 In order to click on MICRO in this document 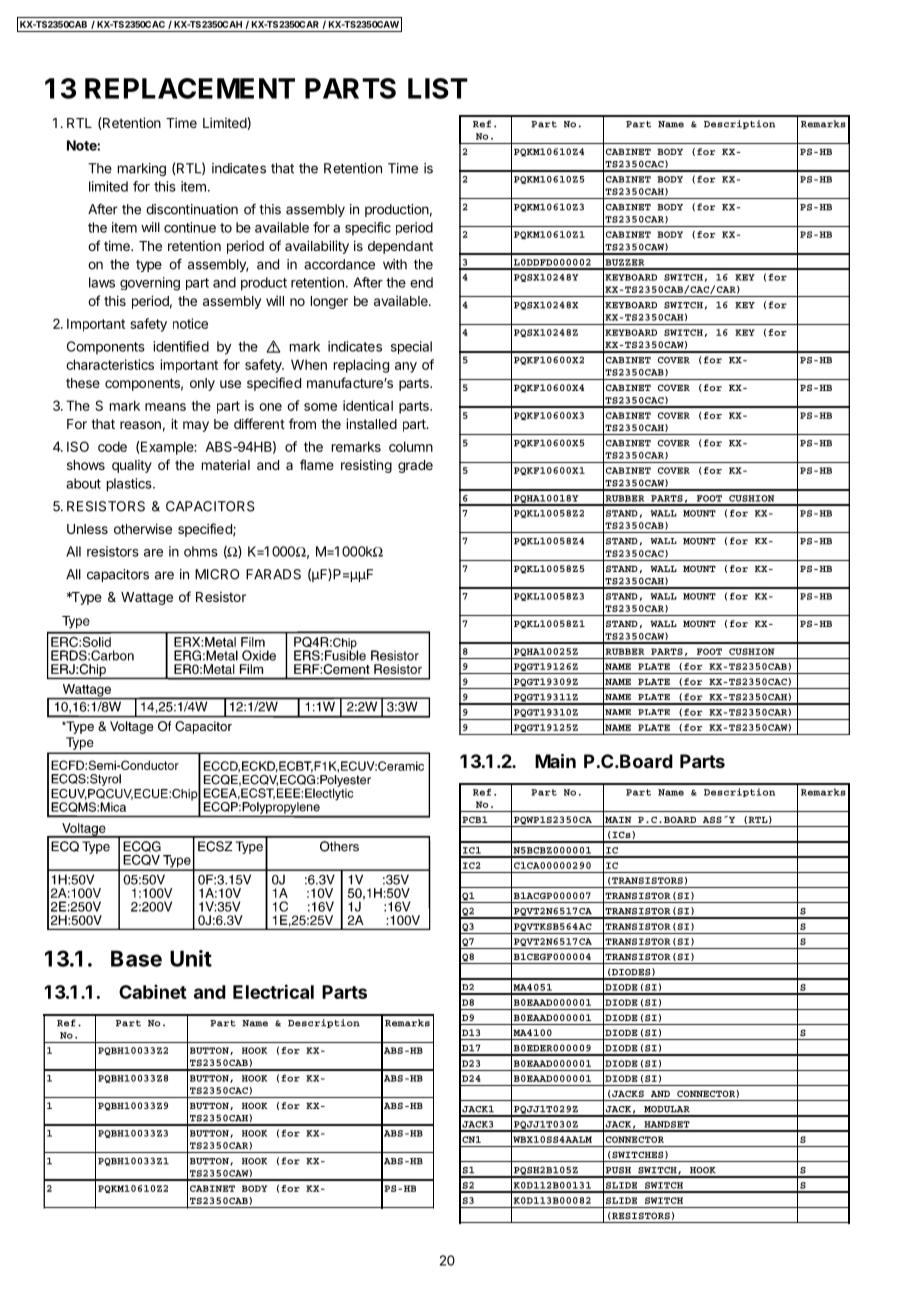, I will do `click(217, 574)`.
